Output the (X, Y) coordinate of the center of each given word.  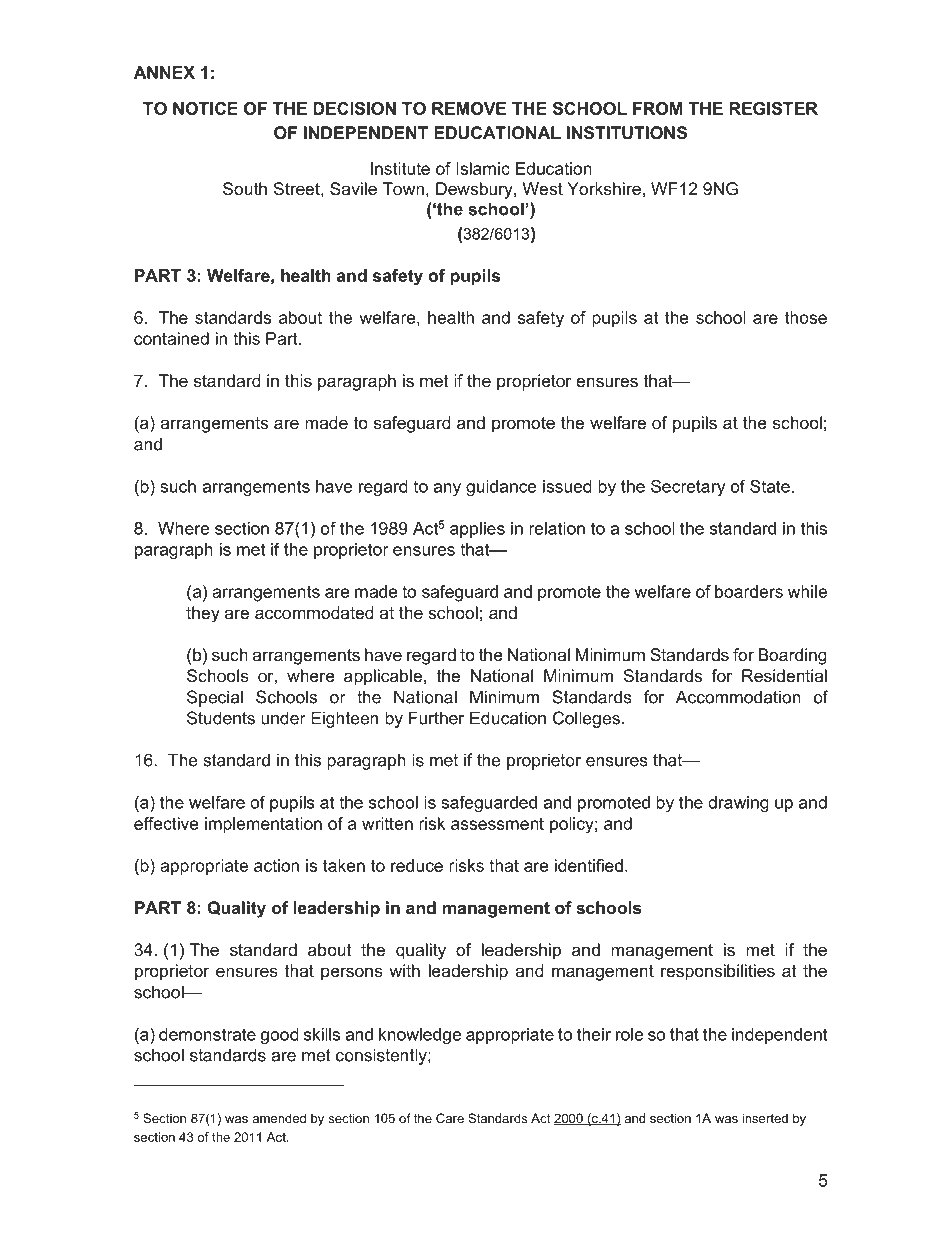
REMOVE (469, 108)
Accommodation (738, 697)
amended (279, 1118)
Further (436, 718)
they (203, 614)
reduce (417, 865)
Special (215, 698)
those (806, 317)
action (276, 865)
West (543, 188)
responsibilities (718, 972)
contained (171, 338)
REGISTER (773, 108)
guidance (501, 488)
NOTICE (205, 108)
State (770, 486)
